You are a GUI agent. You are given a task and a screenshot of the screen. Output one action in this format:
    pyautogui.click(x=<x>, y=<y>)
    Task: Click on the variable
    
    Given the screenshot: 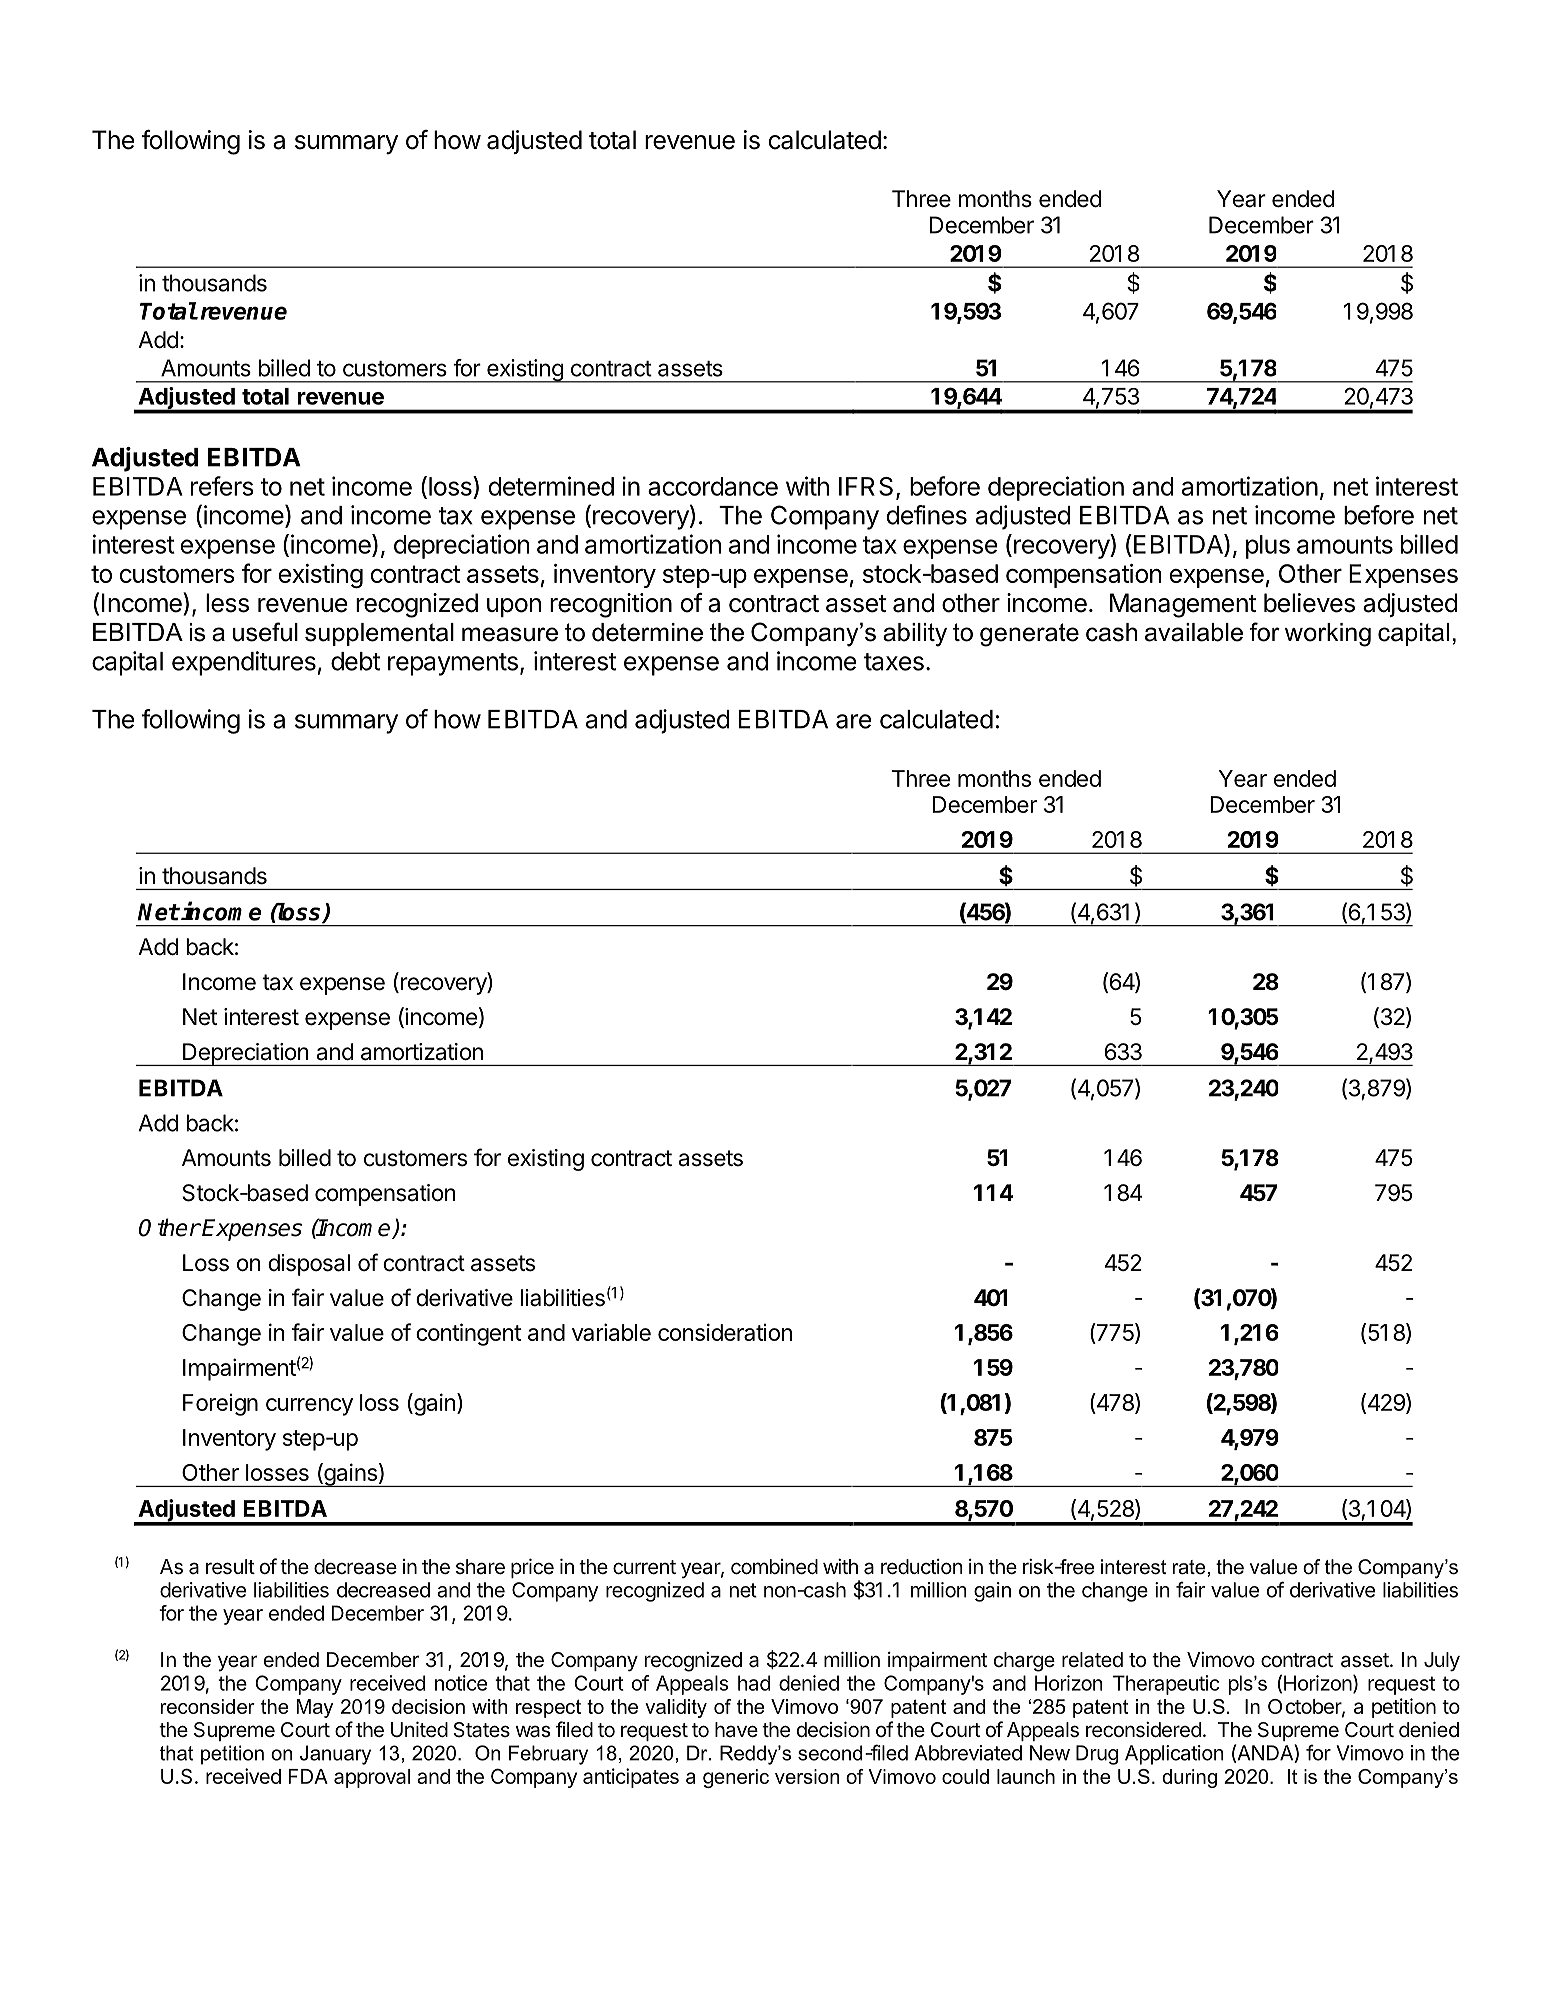 What is the action you would take?
    pyautogui.click(x=611, y=1332)
